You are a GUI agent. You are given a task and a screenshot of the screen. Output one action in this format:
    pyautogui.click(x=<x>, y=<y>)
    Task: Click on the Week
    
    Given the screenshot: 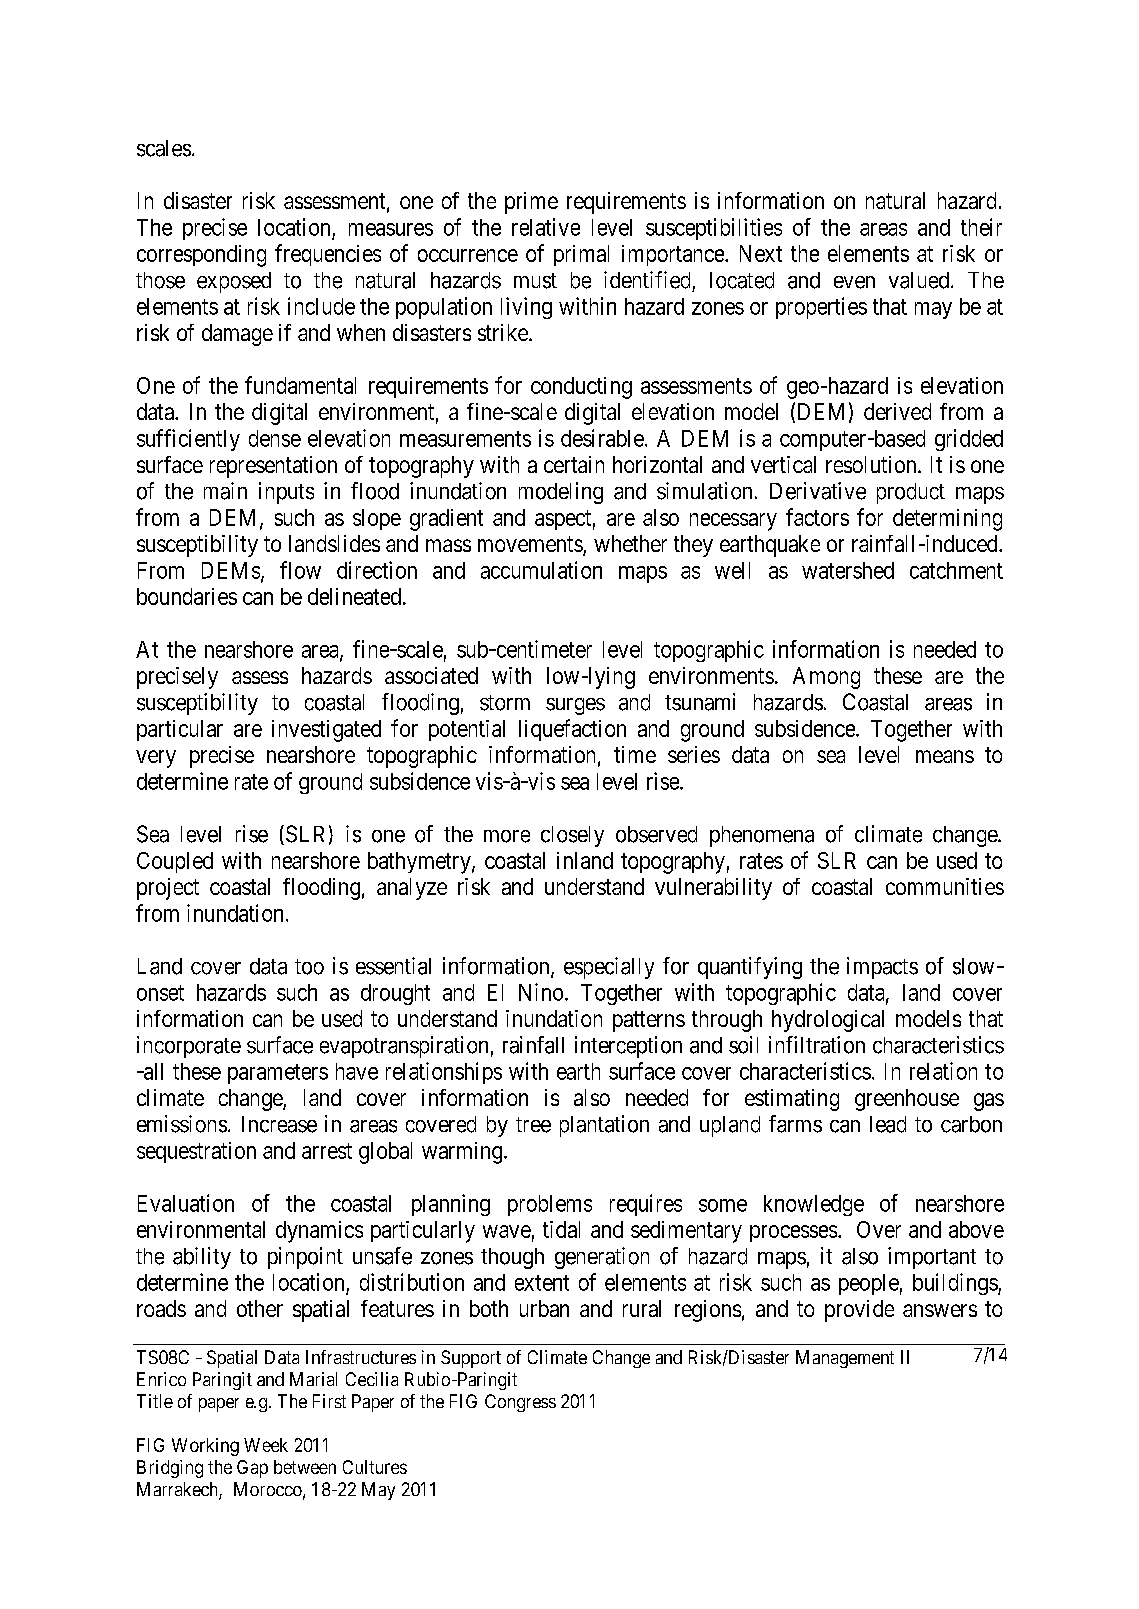 What is the action you would take?
    pyautogui.click(x=266, y=1445)
